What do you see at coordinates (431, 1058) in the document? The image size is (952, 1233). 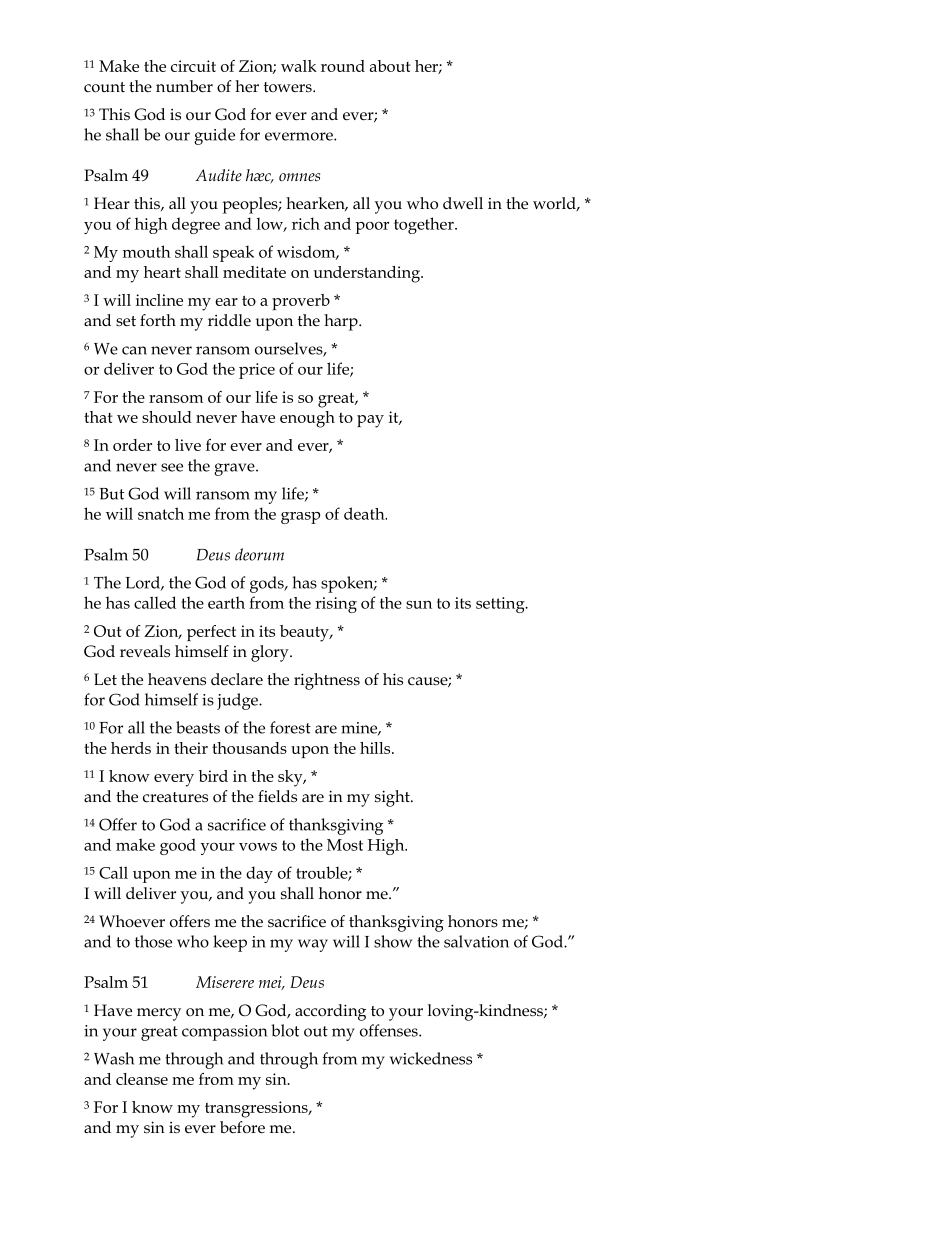 I see `wickedness` at bounding box center [431, 1058].
